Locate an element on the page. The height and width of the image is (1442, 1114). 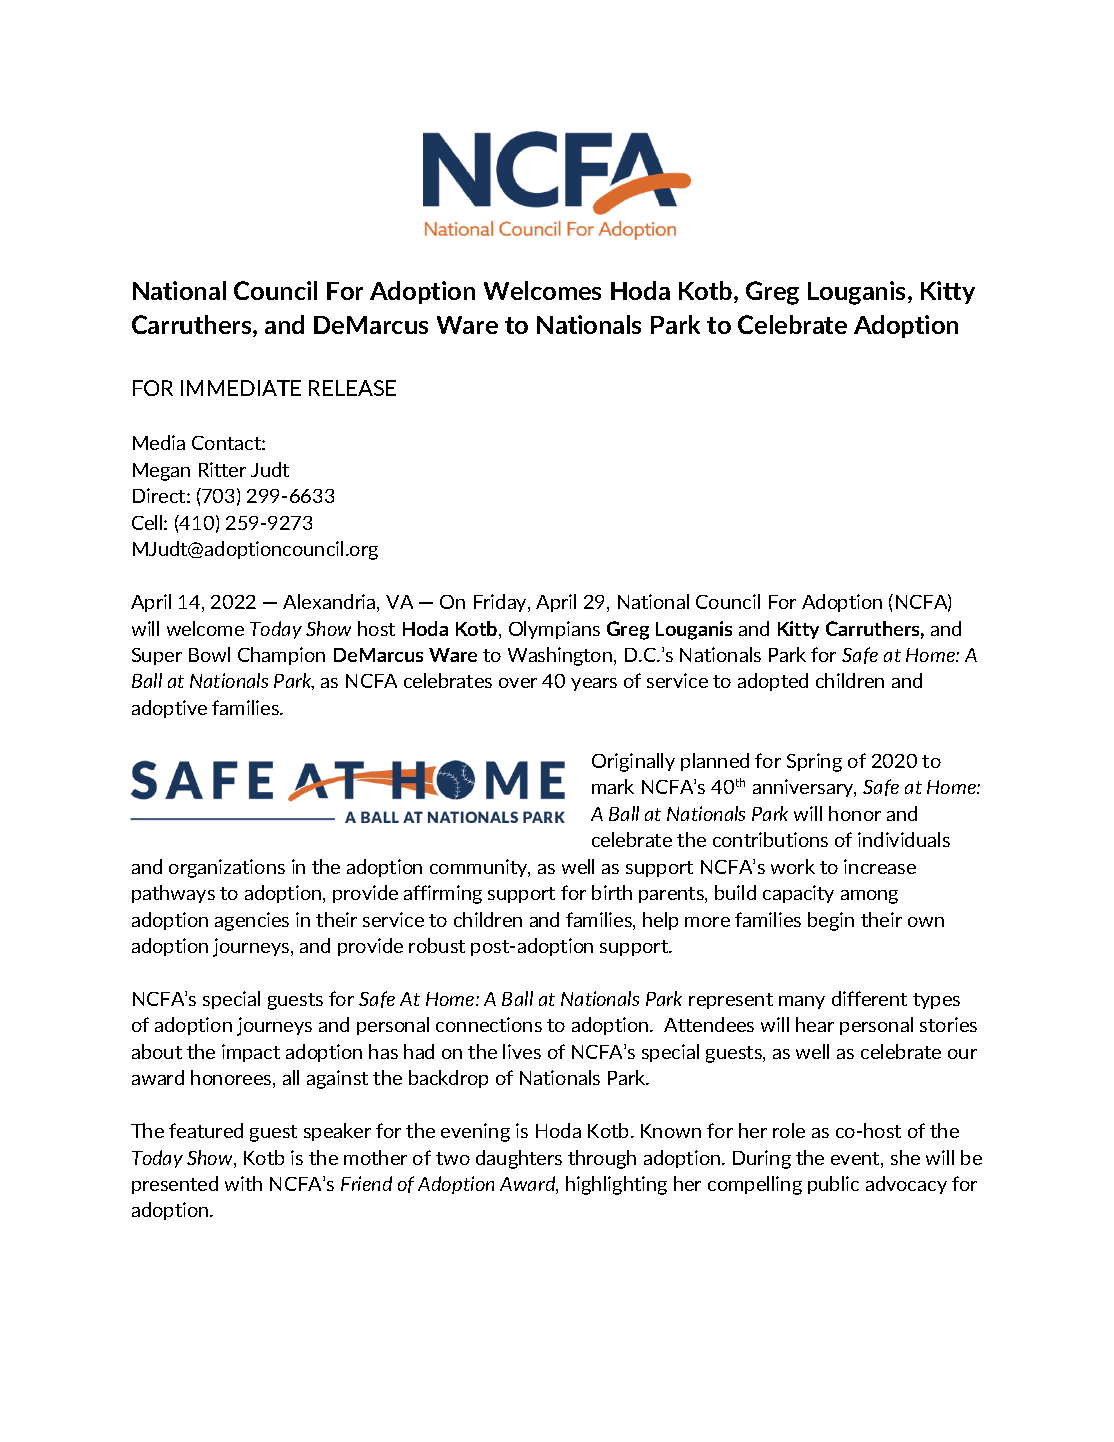
agencies is located at coordinates (252, 921).
